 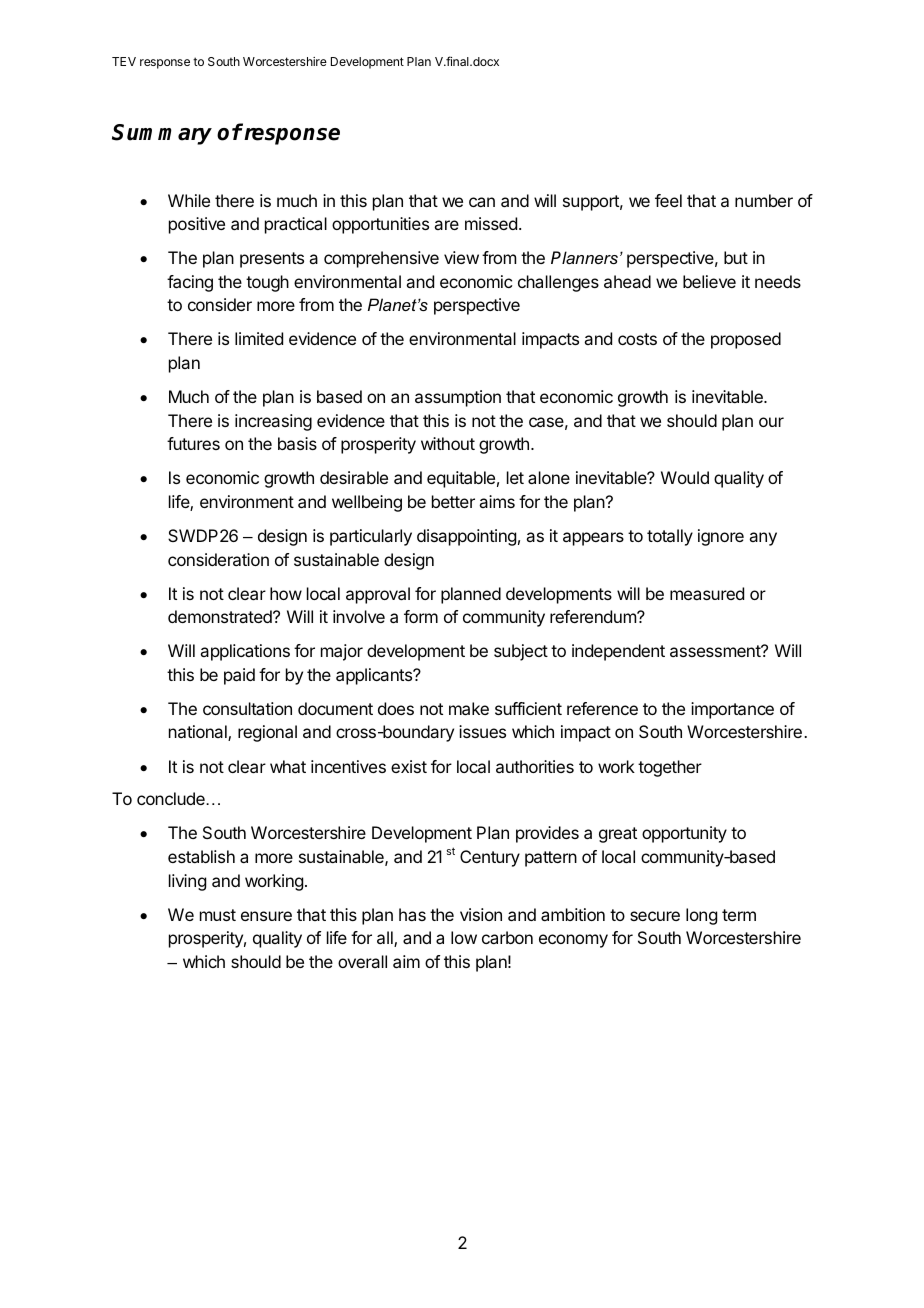 What do you see at coordinates (245, 652) in the screenshot?
I see `applications` at bounding box center [245, 652].
